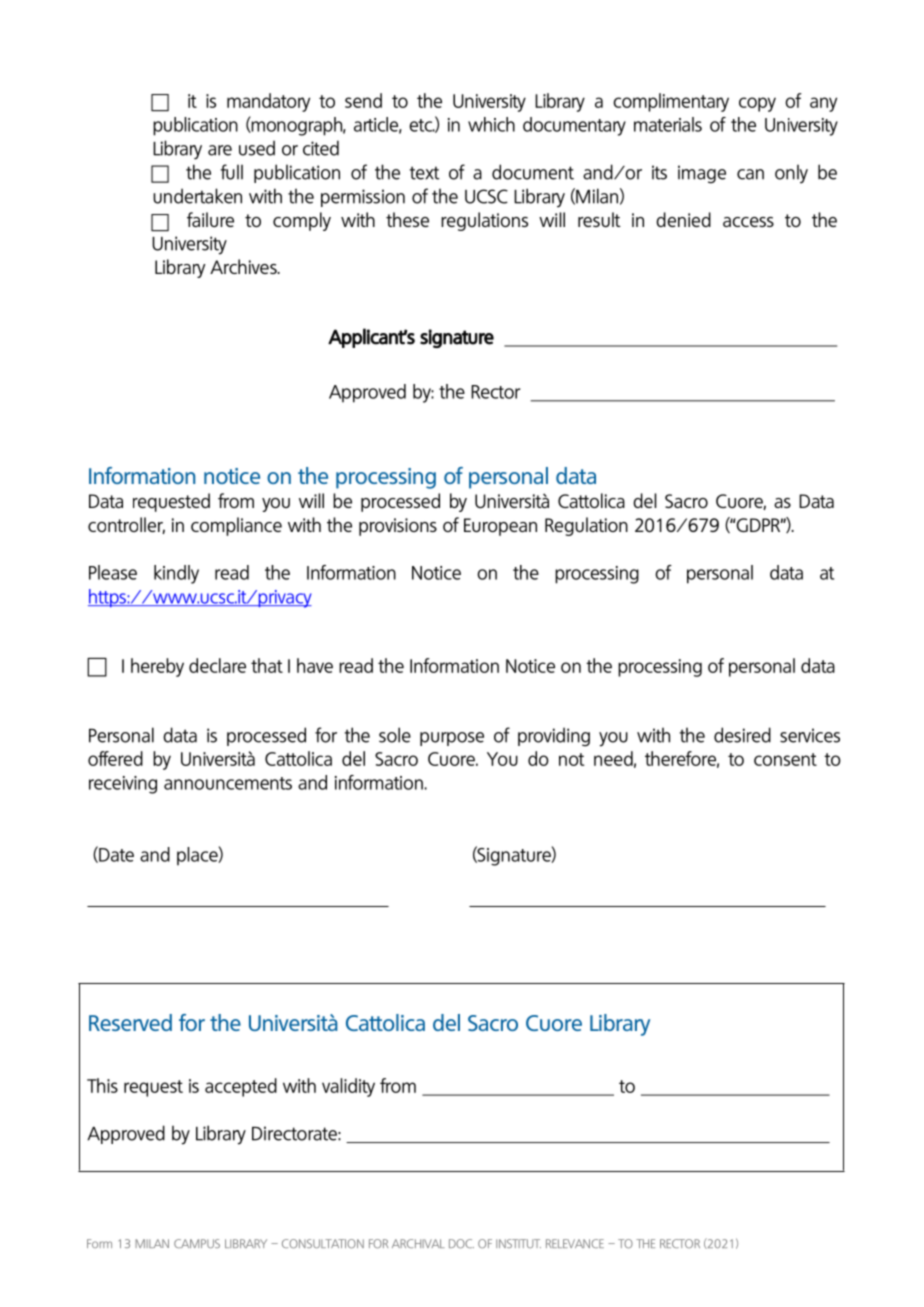  I want to click on declare, so click(217, 665).
